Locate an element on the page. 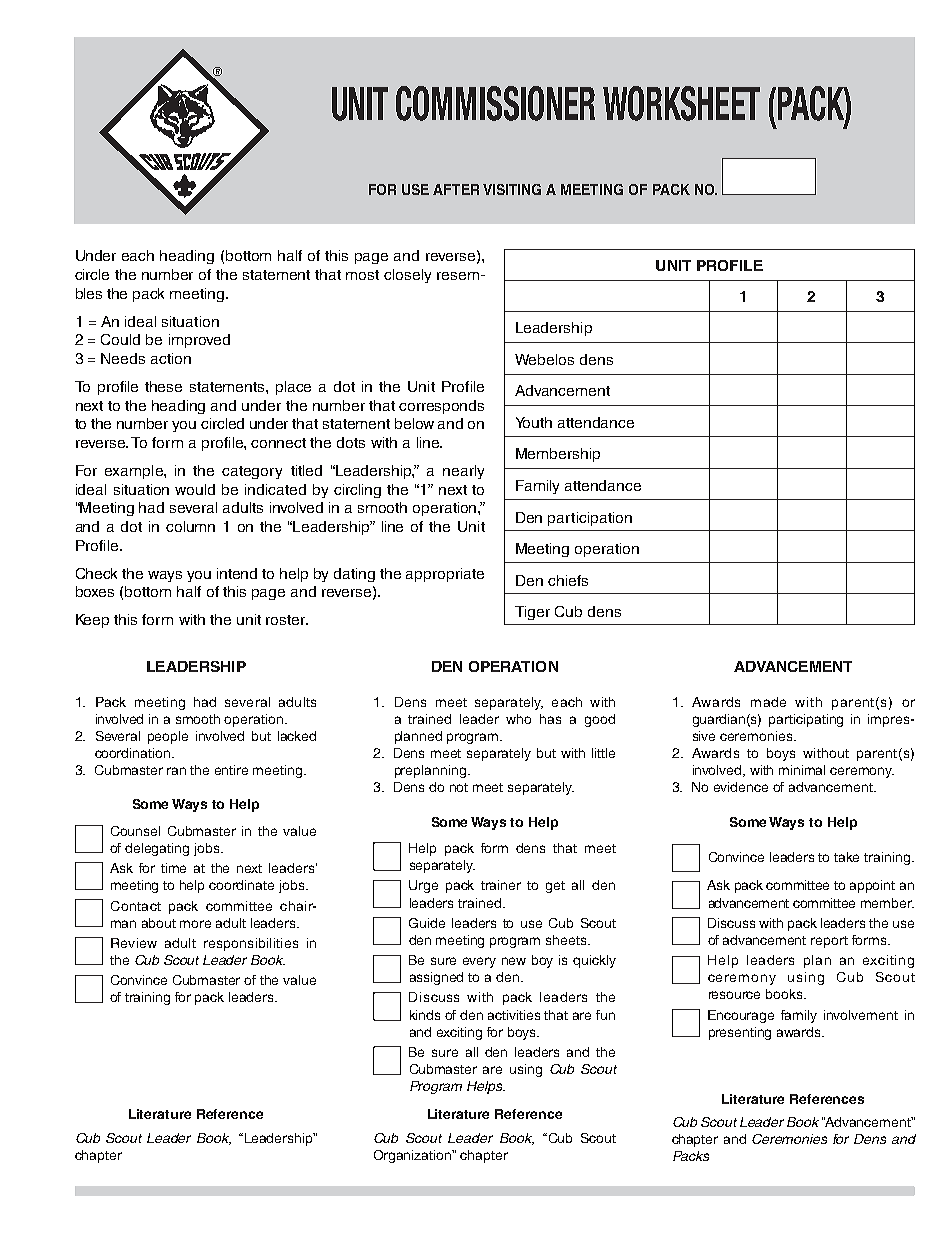 The image size is (952, 1233). Review is located at coordinates (134, 943).
